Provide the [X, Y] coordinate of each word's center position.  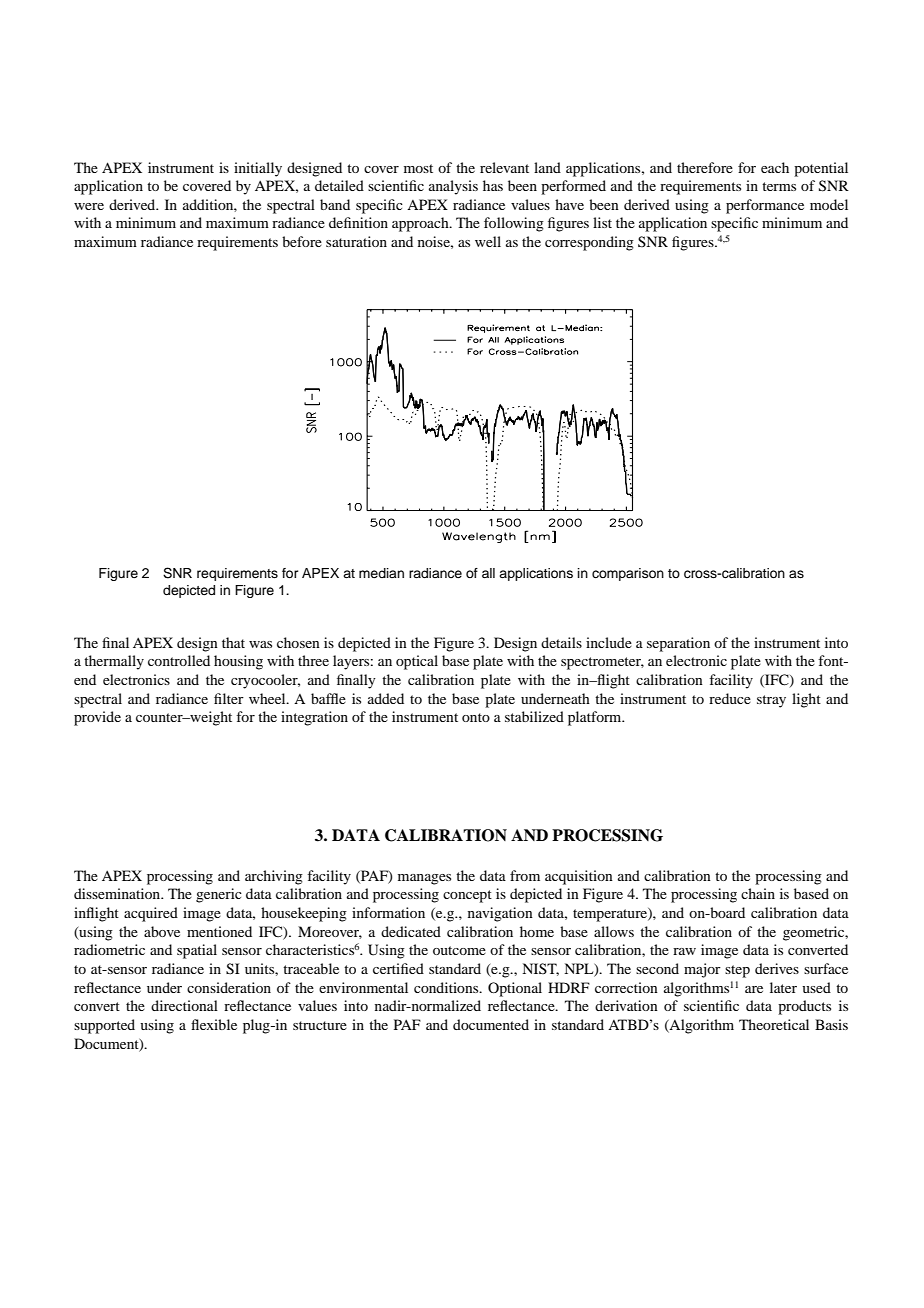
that [233, 642]
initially [258, 169]
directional [184, 1005]
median [381, 573]
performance [765, 206]
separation [678, 644]
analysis [453, 187]
